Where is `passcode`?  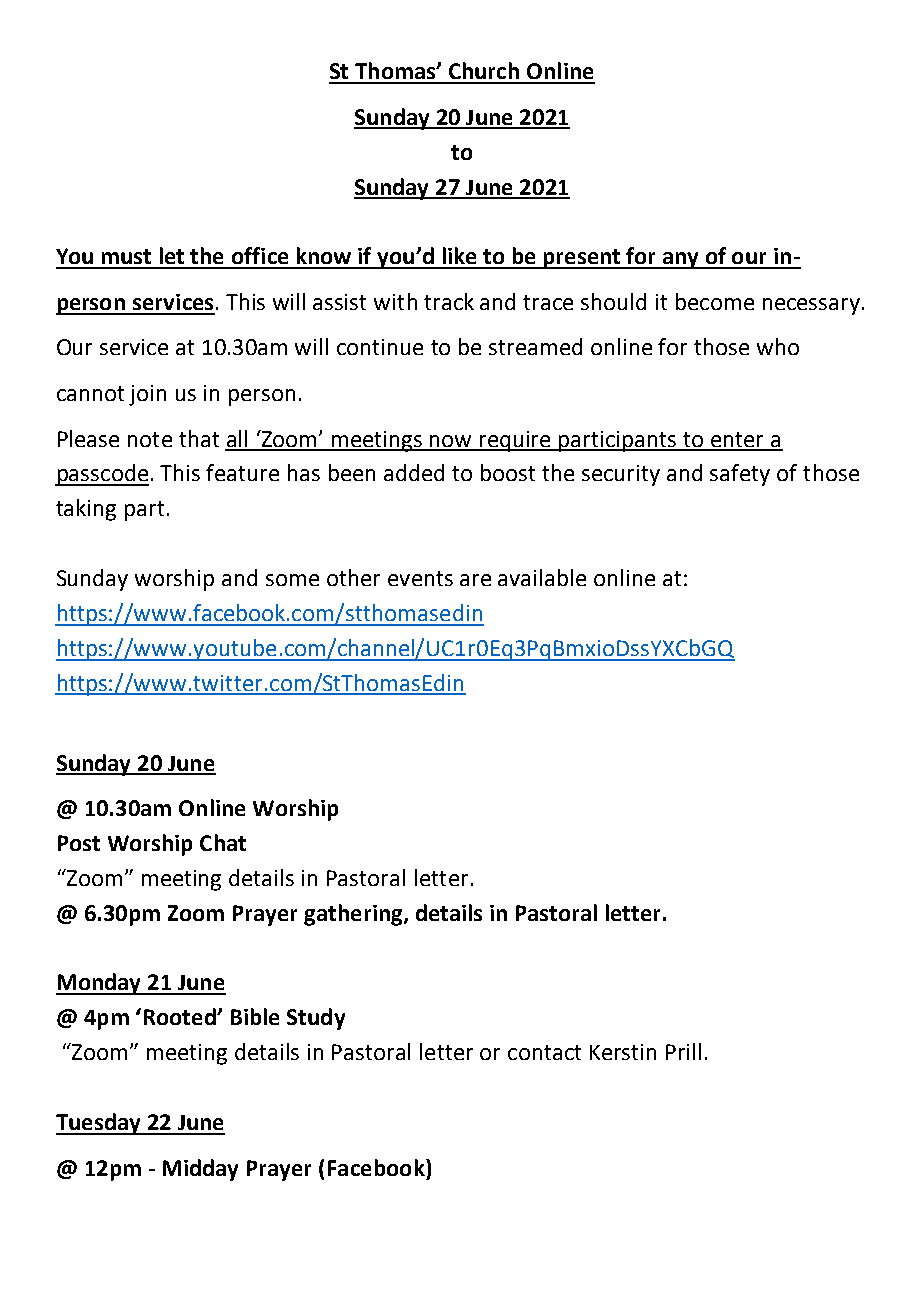 passcode is located at coordinates (102, 475).
